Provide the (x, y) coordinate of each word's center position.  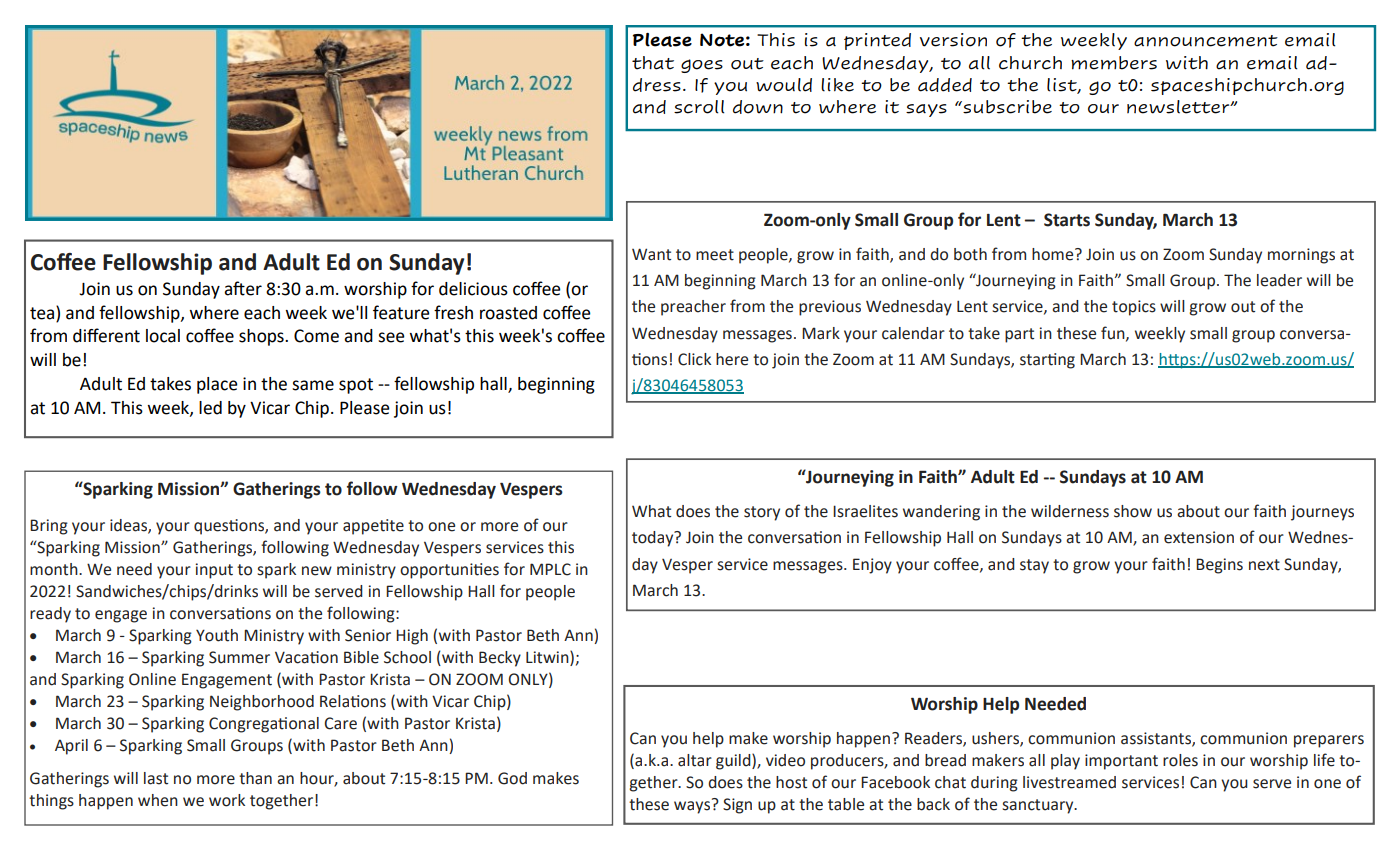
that (653, 63)
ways (692, 807)
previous (830, 308)
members (1114, 63)
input (214, 571)
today (654, 539)
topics (1134, 308)
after (243, 288)
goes (702, 66)
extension (1199, 537)
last (156, 778)
